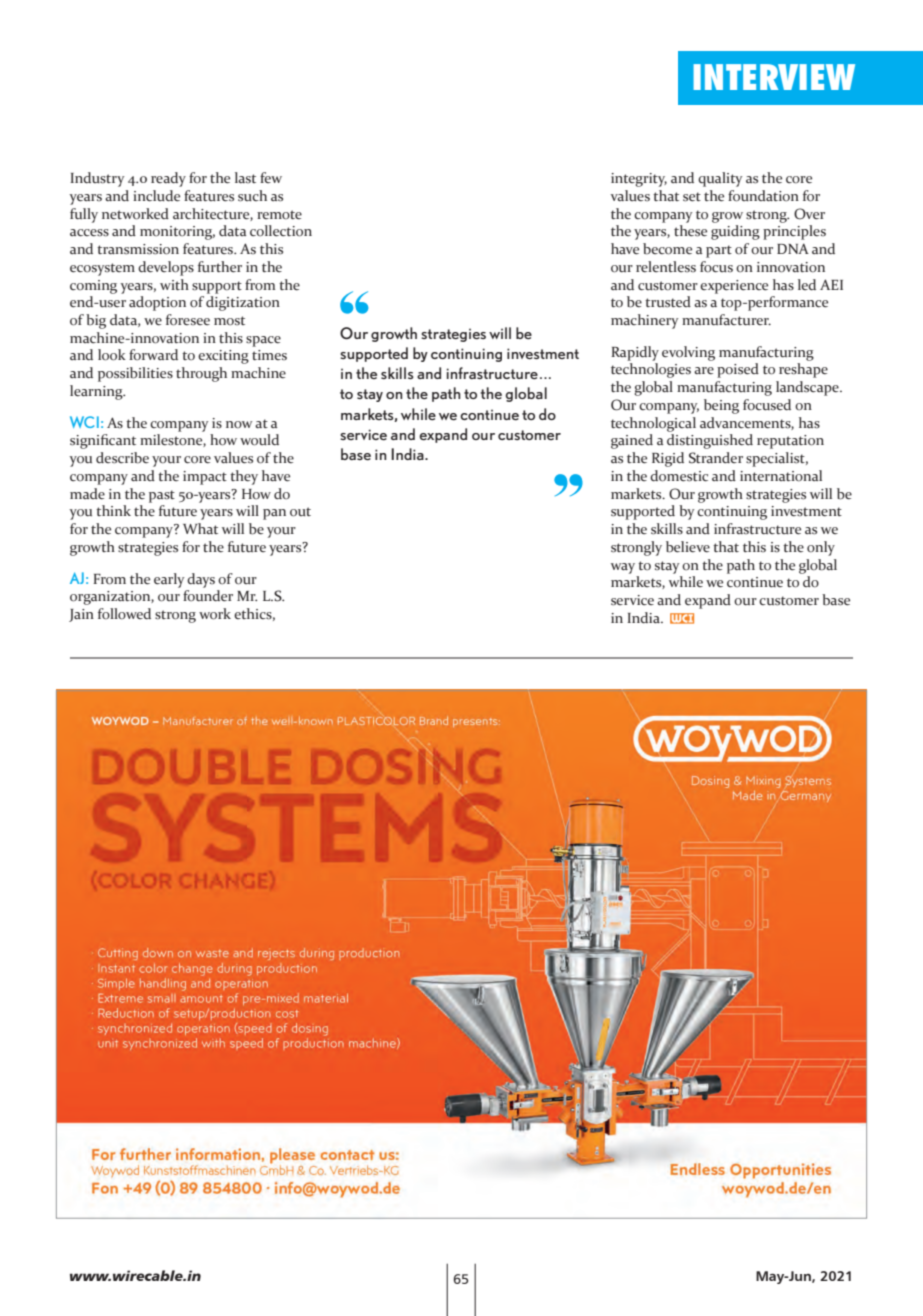  I want to click on distinguished, so click(710, 441).
